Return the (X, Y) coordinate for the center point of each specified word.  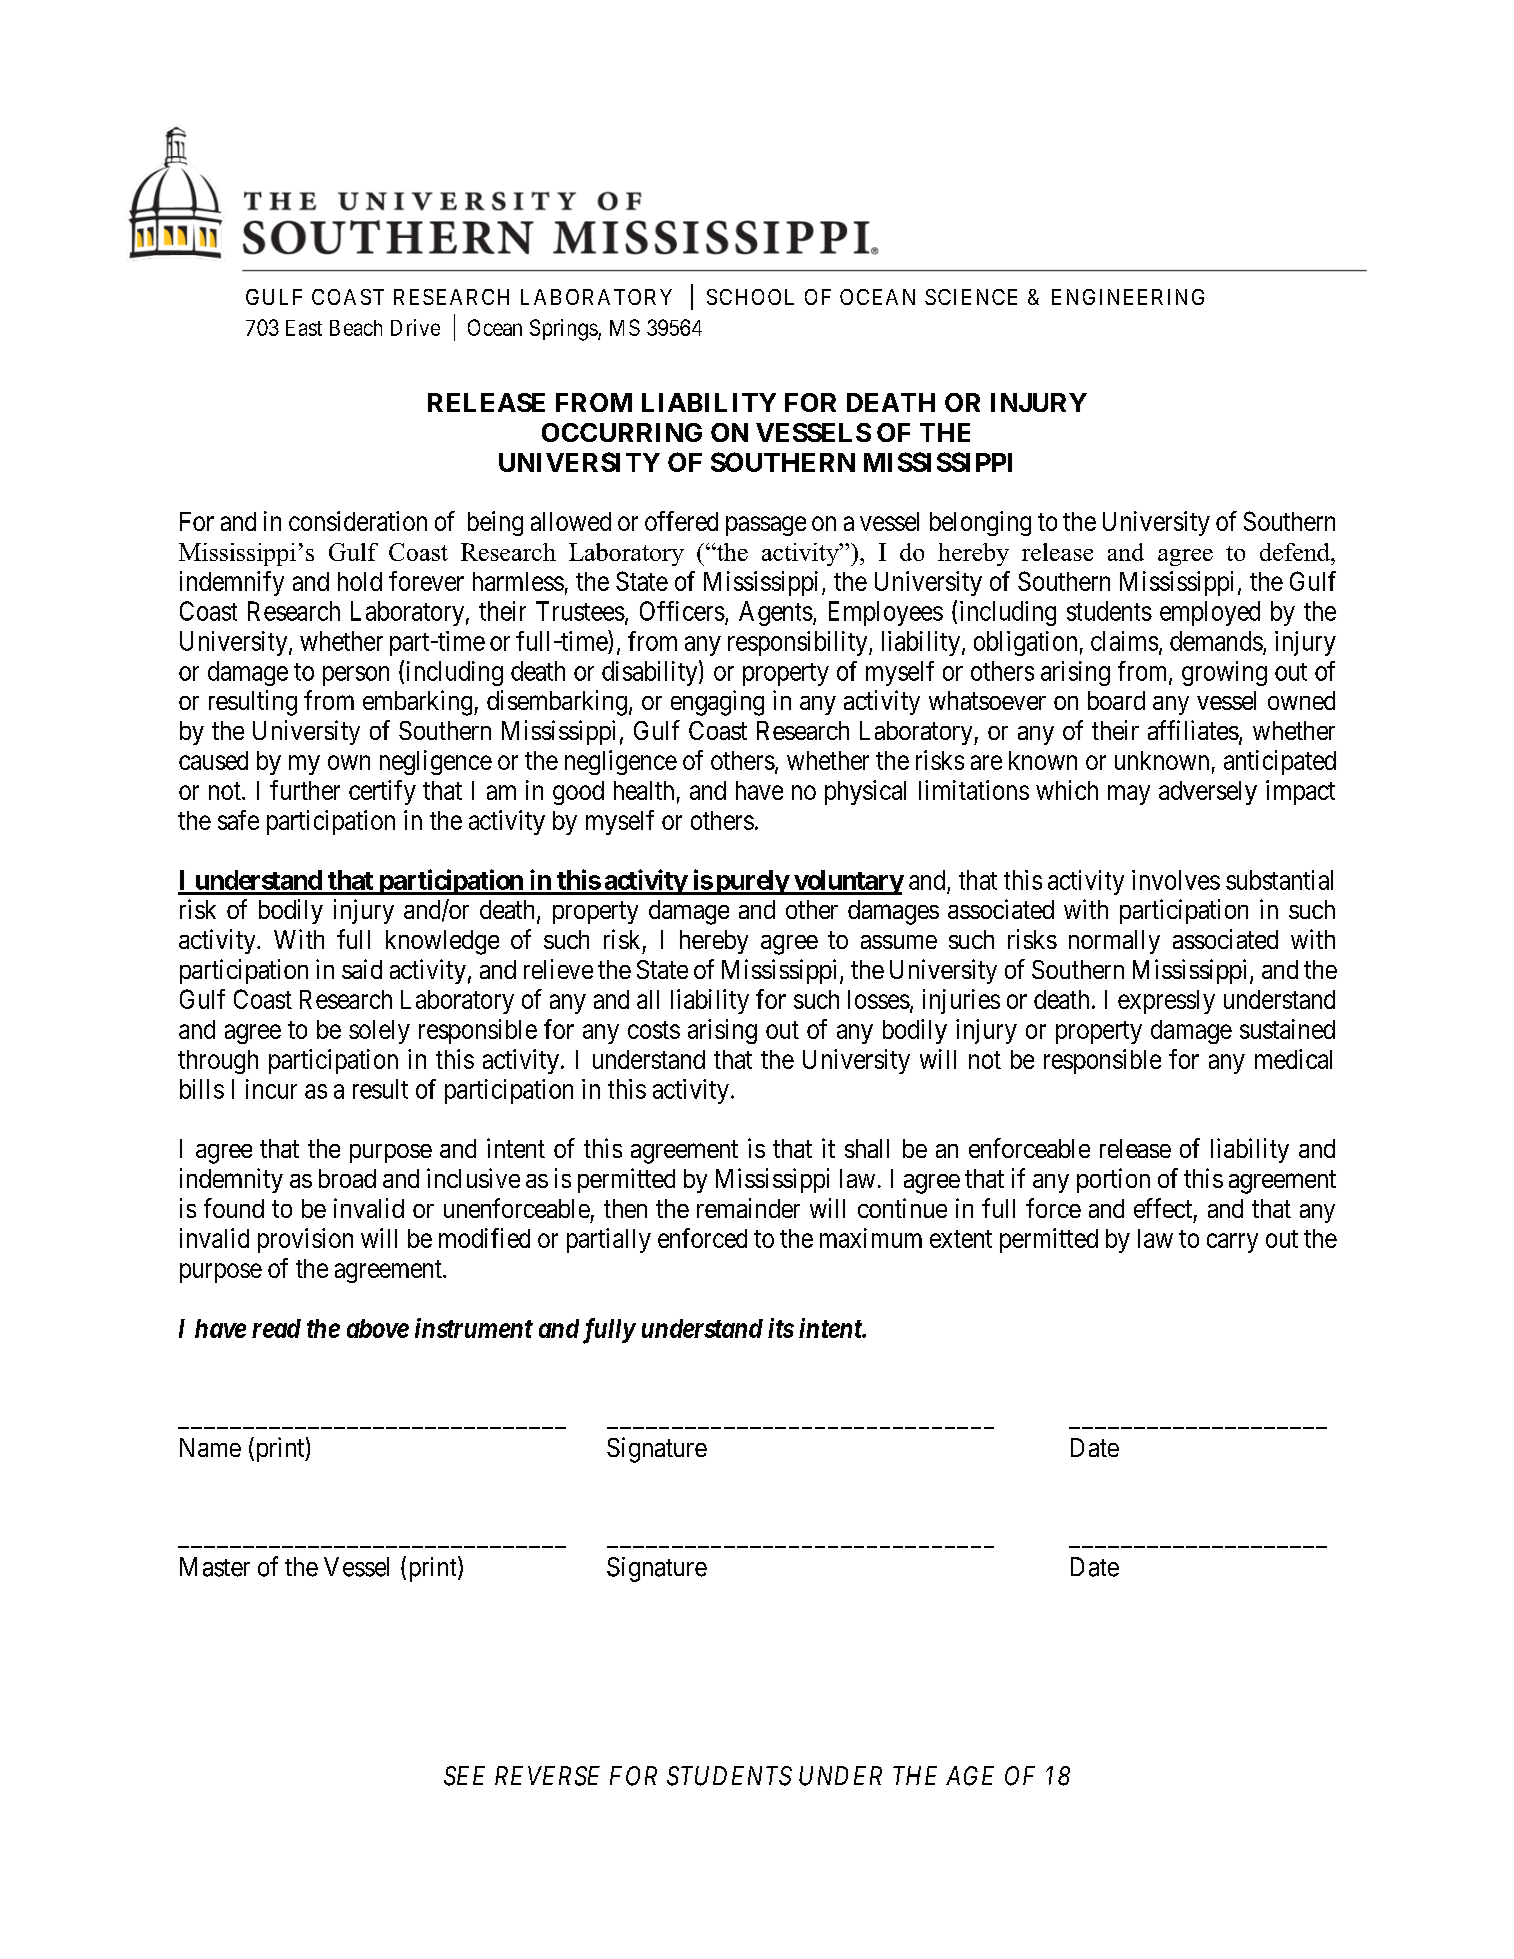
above (378, 1328)
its (781, 1328)
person (356, 676)
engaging (717, 703)
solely (379, 1032)
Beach (356, 328)
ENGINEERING (1128, 297)
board (1116, 700)
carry (1232, 1243)
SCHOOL (750, 297)
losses (879, 999)
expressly (1166, 1002)
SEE (464, 1776)
